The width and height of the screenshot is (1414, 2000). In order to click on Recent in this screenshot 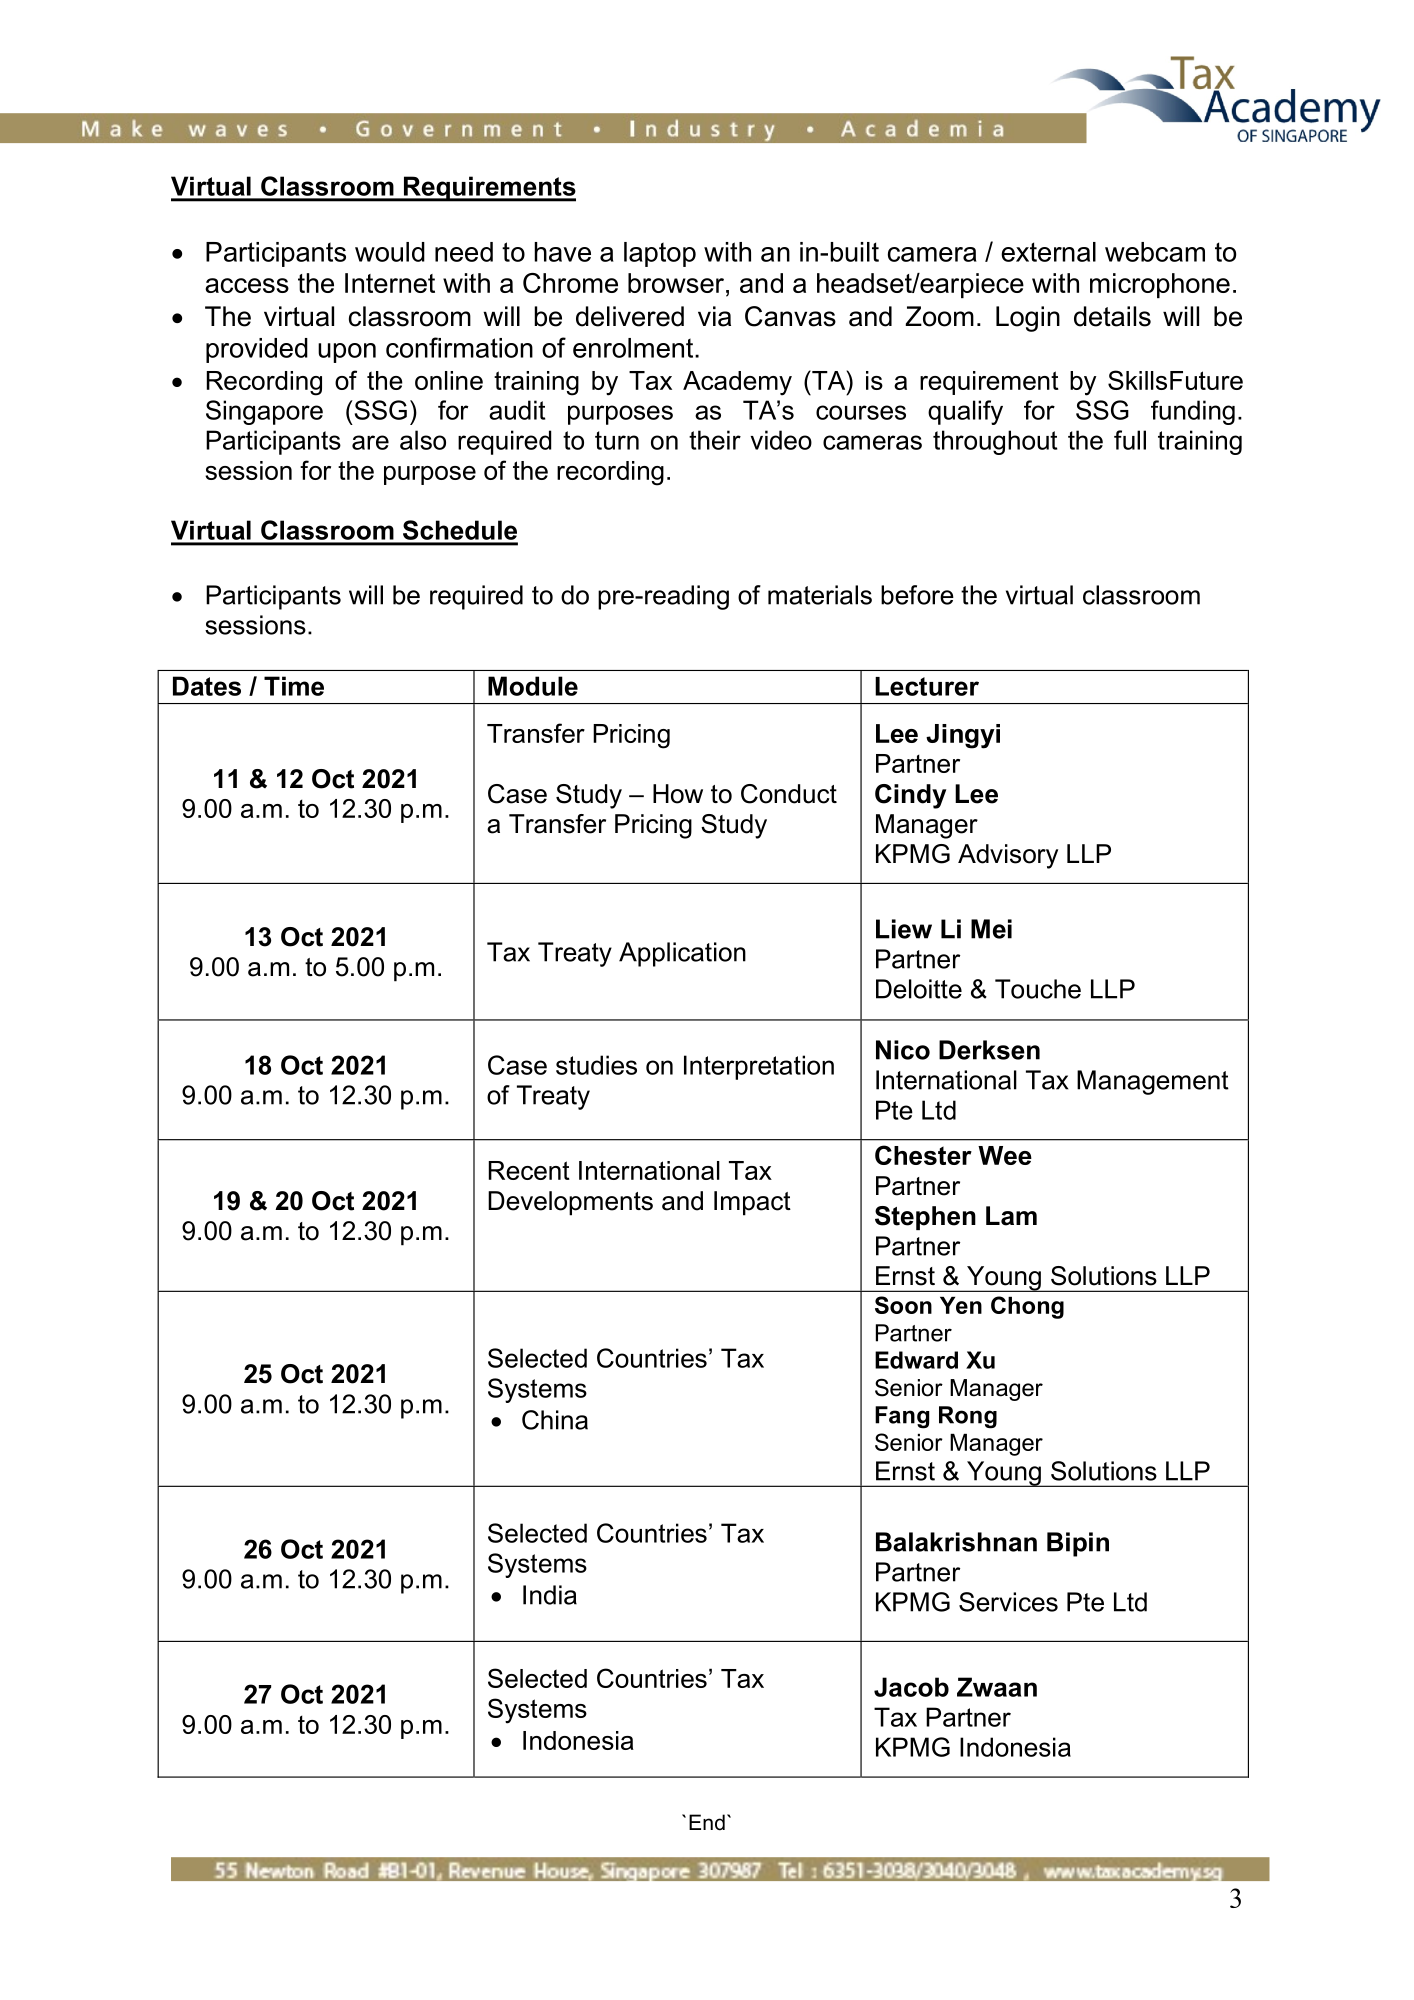, I will do `click(529, 1170)`.
